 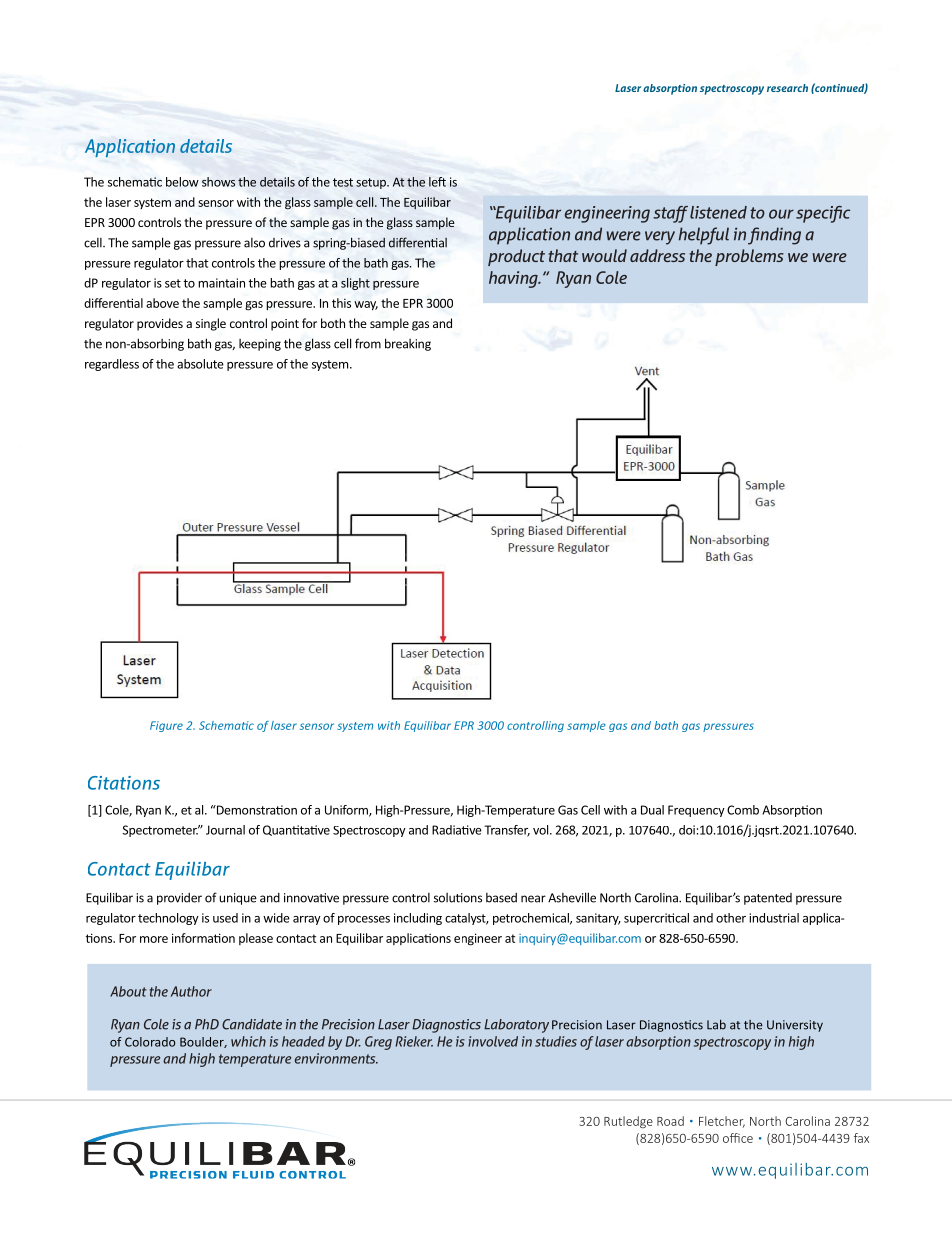 I want to click on which, so click(x=248, y=1041).
